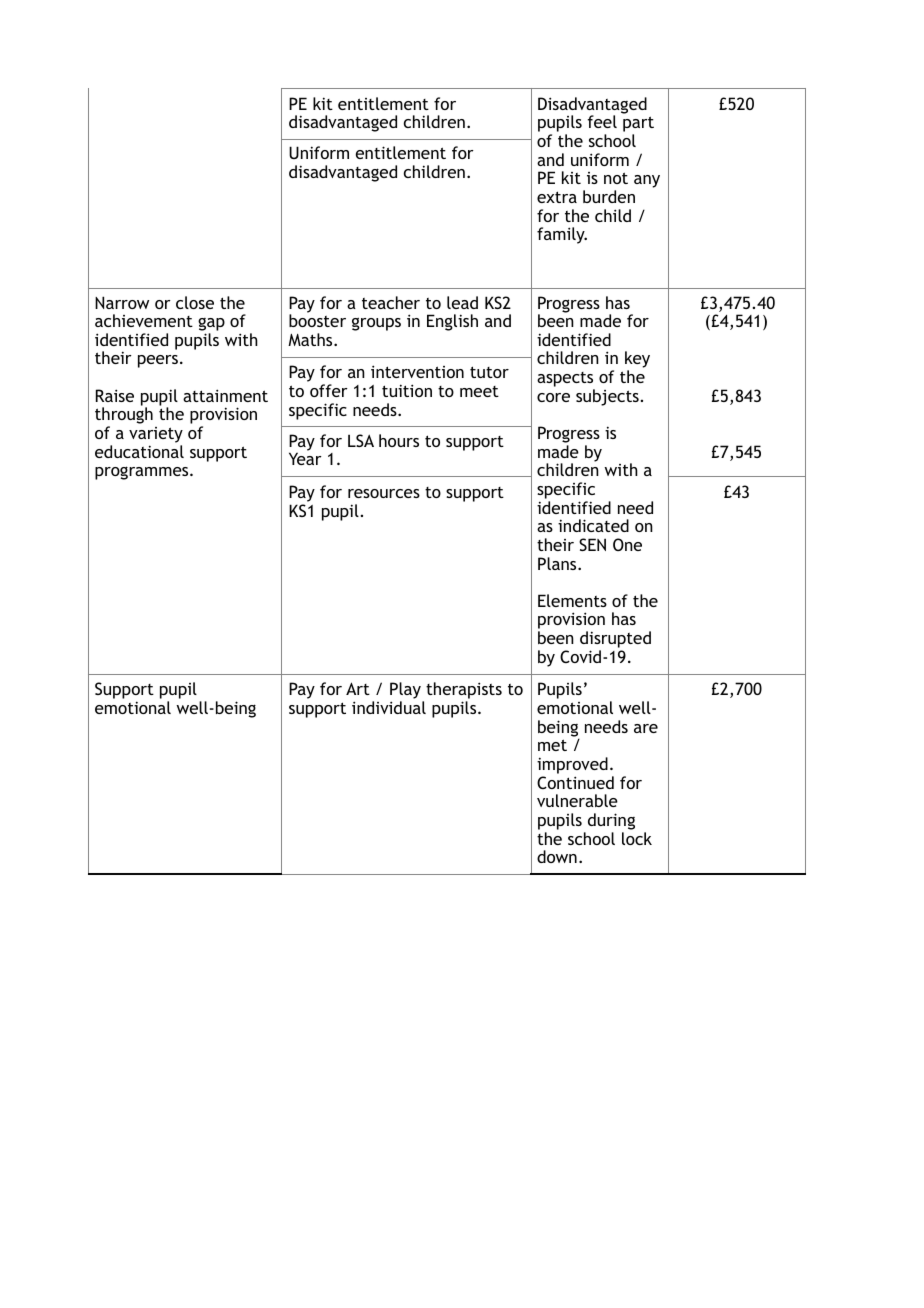  What do you see at coordinates (602, 121) in the screenshot?
I see `feel` at bounding box center [602, 121].
